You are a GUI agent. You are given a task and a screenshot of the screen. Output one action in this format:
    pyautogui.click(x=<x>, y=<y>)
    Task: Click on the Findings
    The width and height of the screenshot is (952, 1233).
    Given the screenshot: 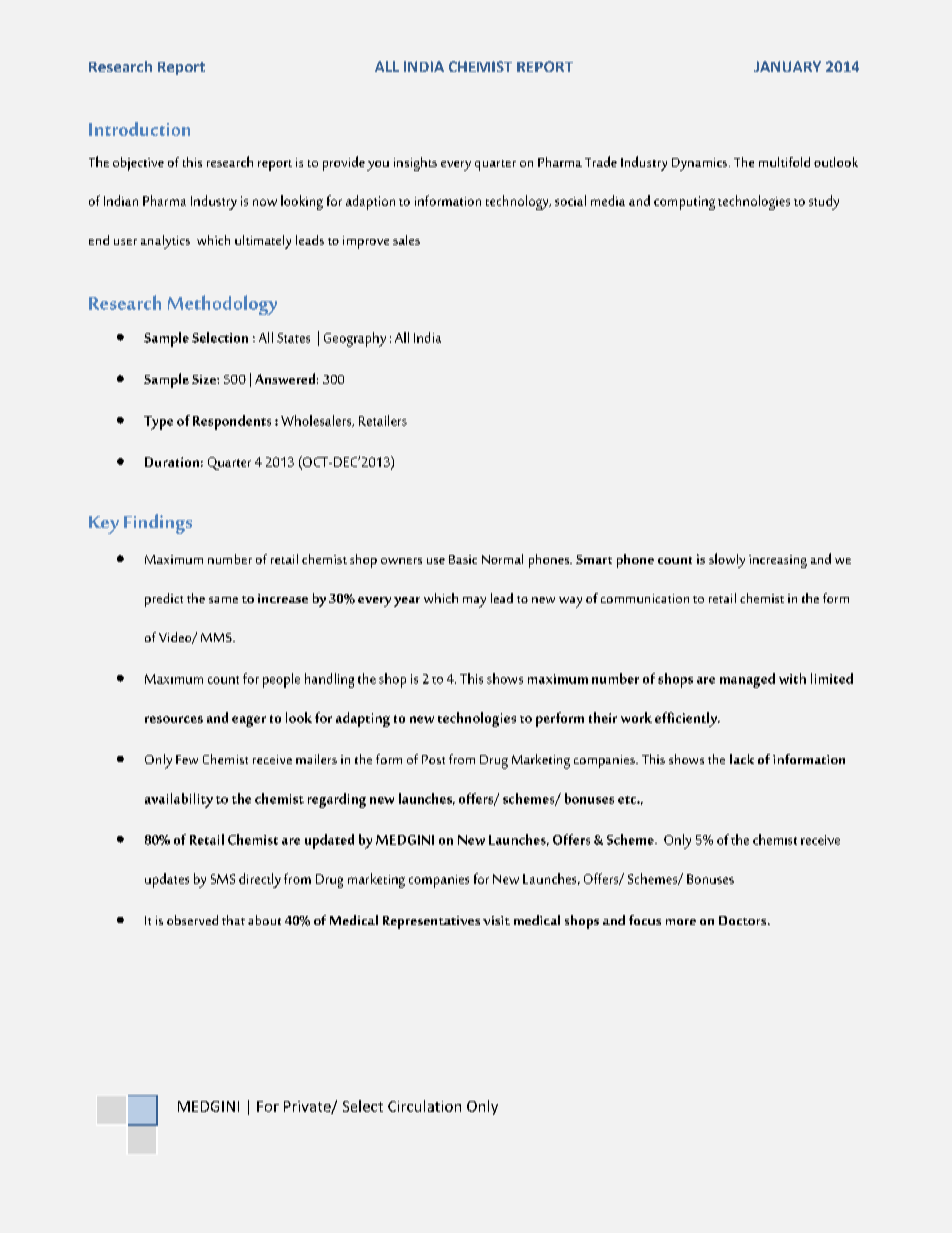 What is the action you would take?
    pyautogui.click(x=158, y=524)
